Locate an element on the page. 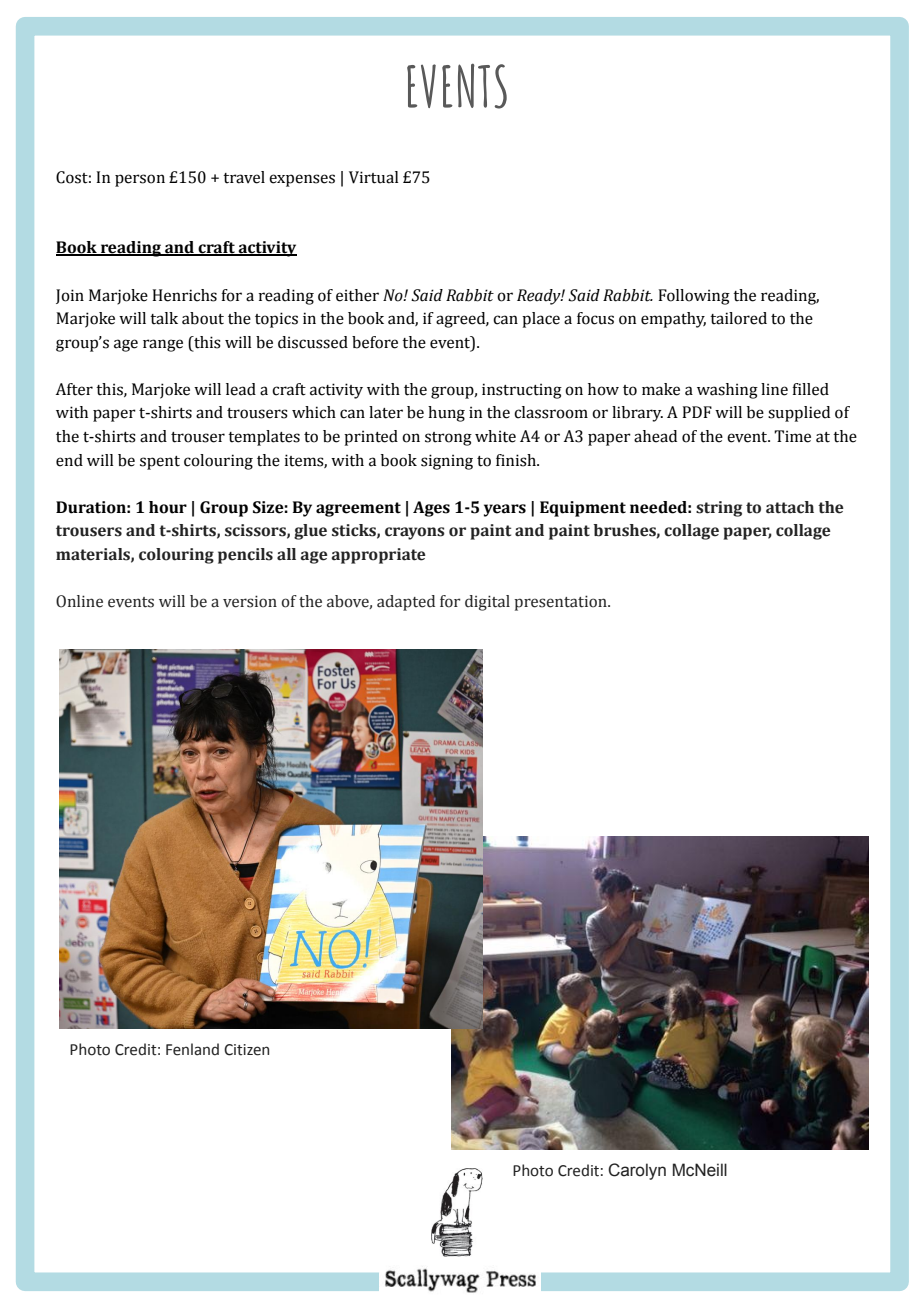 The image size is (924, 1307). presentation is located at coordinates (561, 603).
